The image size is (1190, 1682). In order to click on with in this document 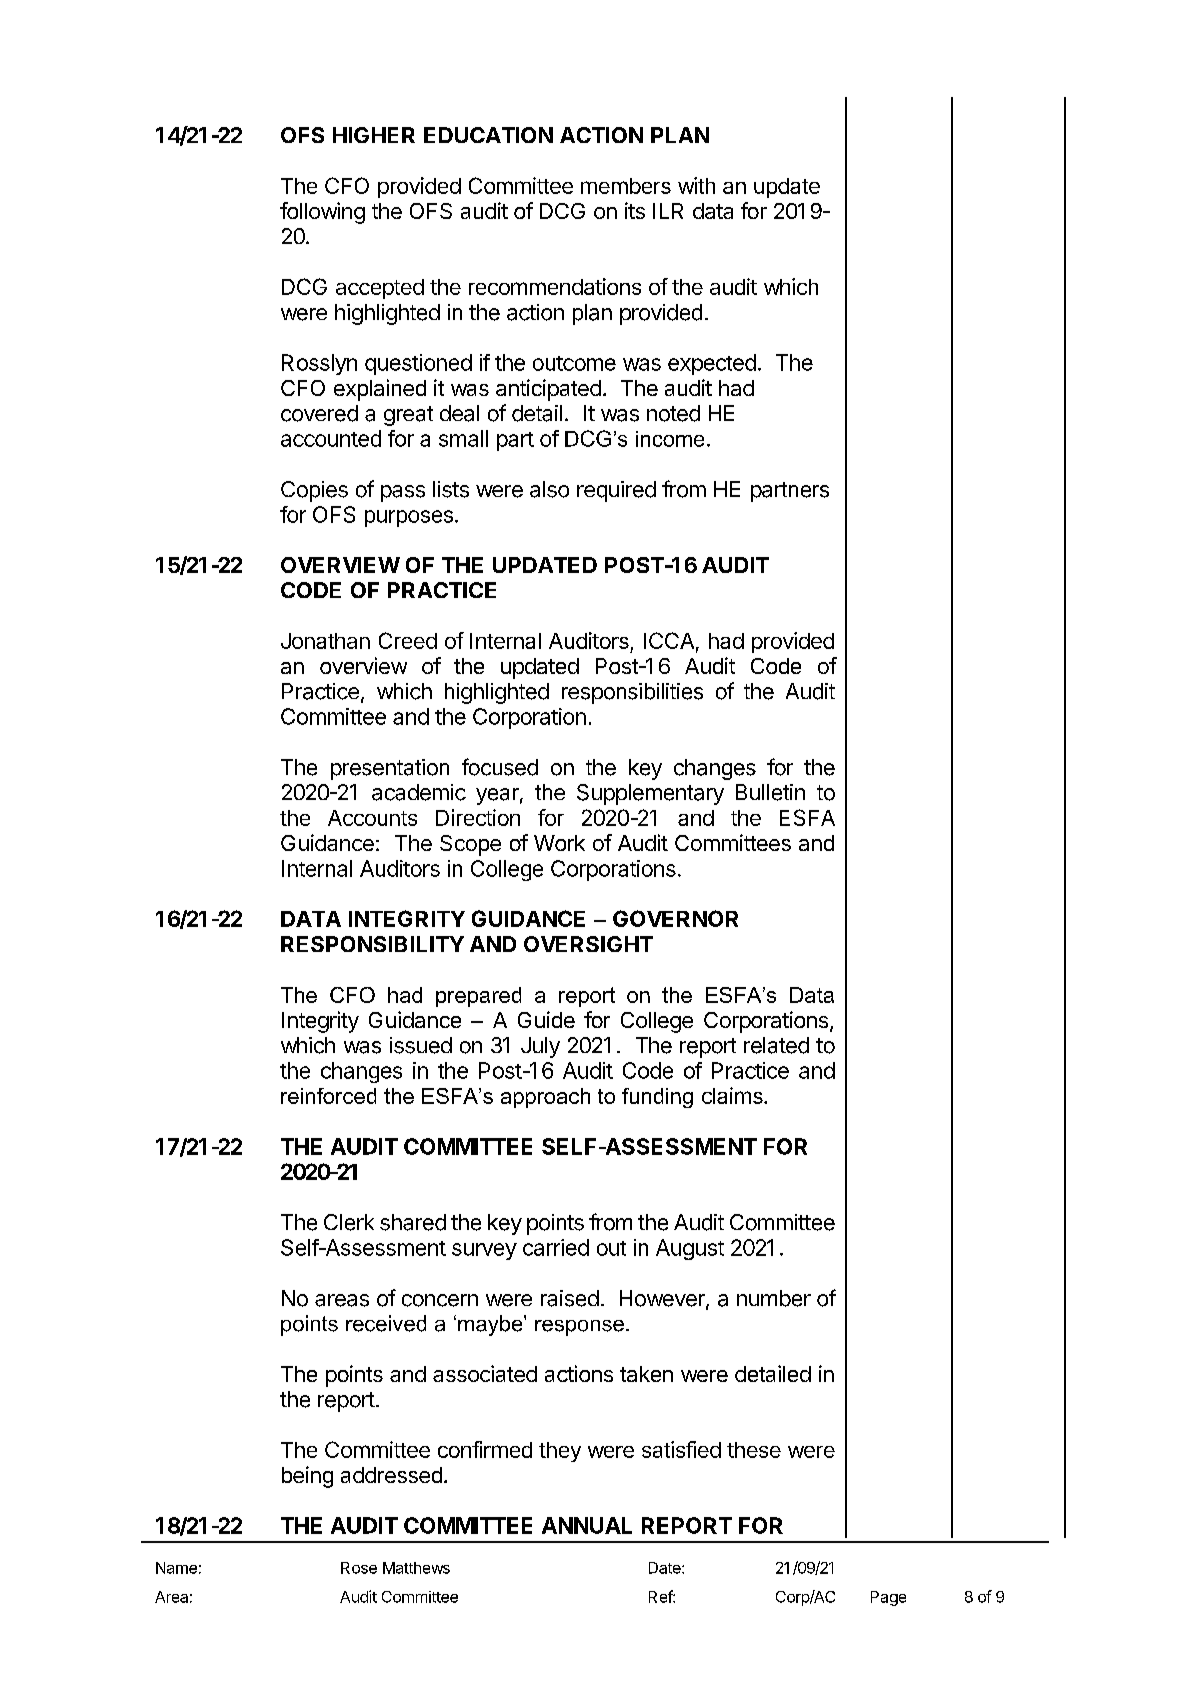, I will do `click(696, 185)`.
